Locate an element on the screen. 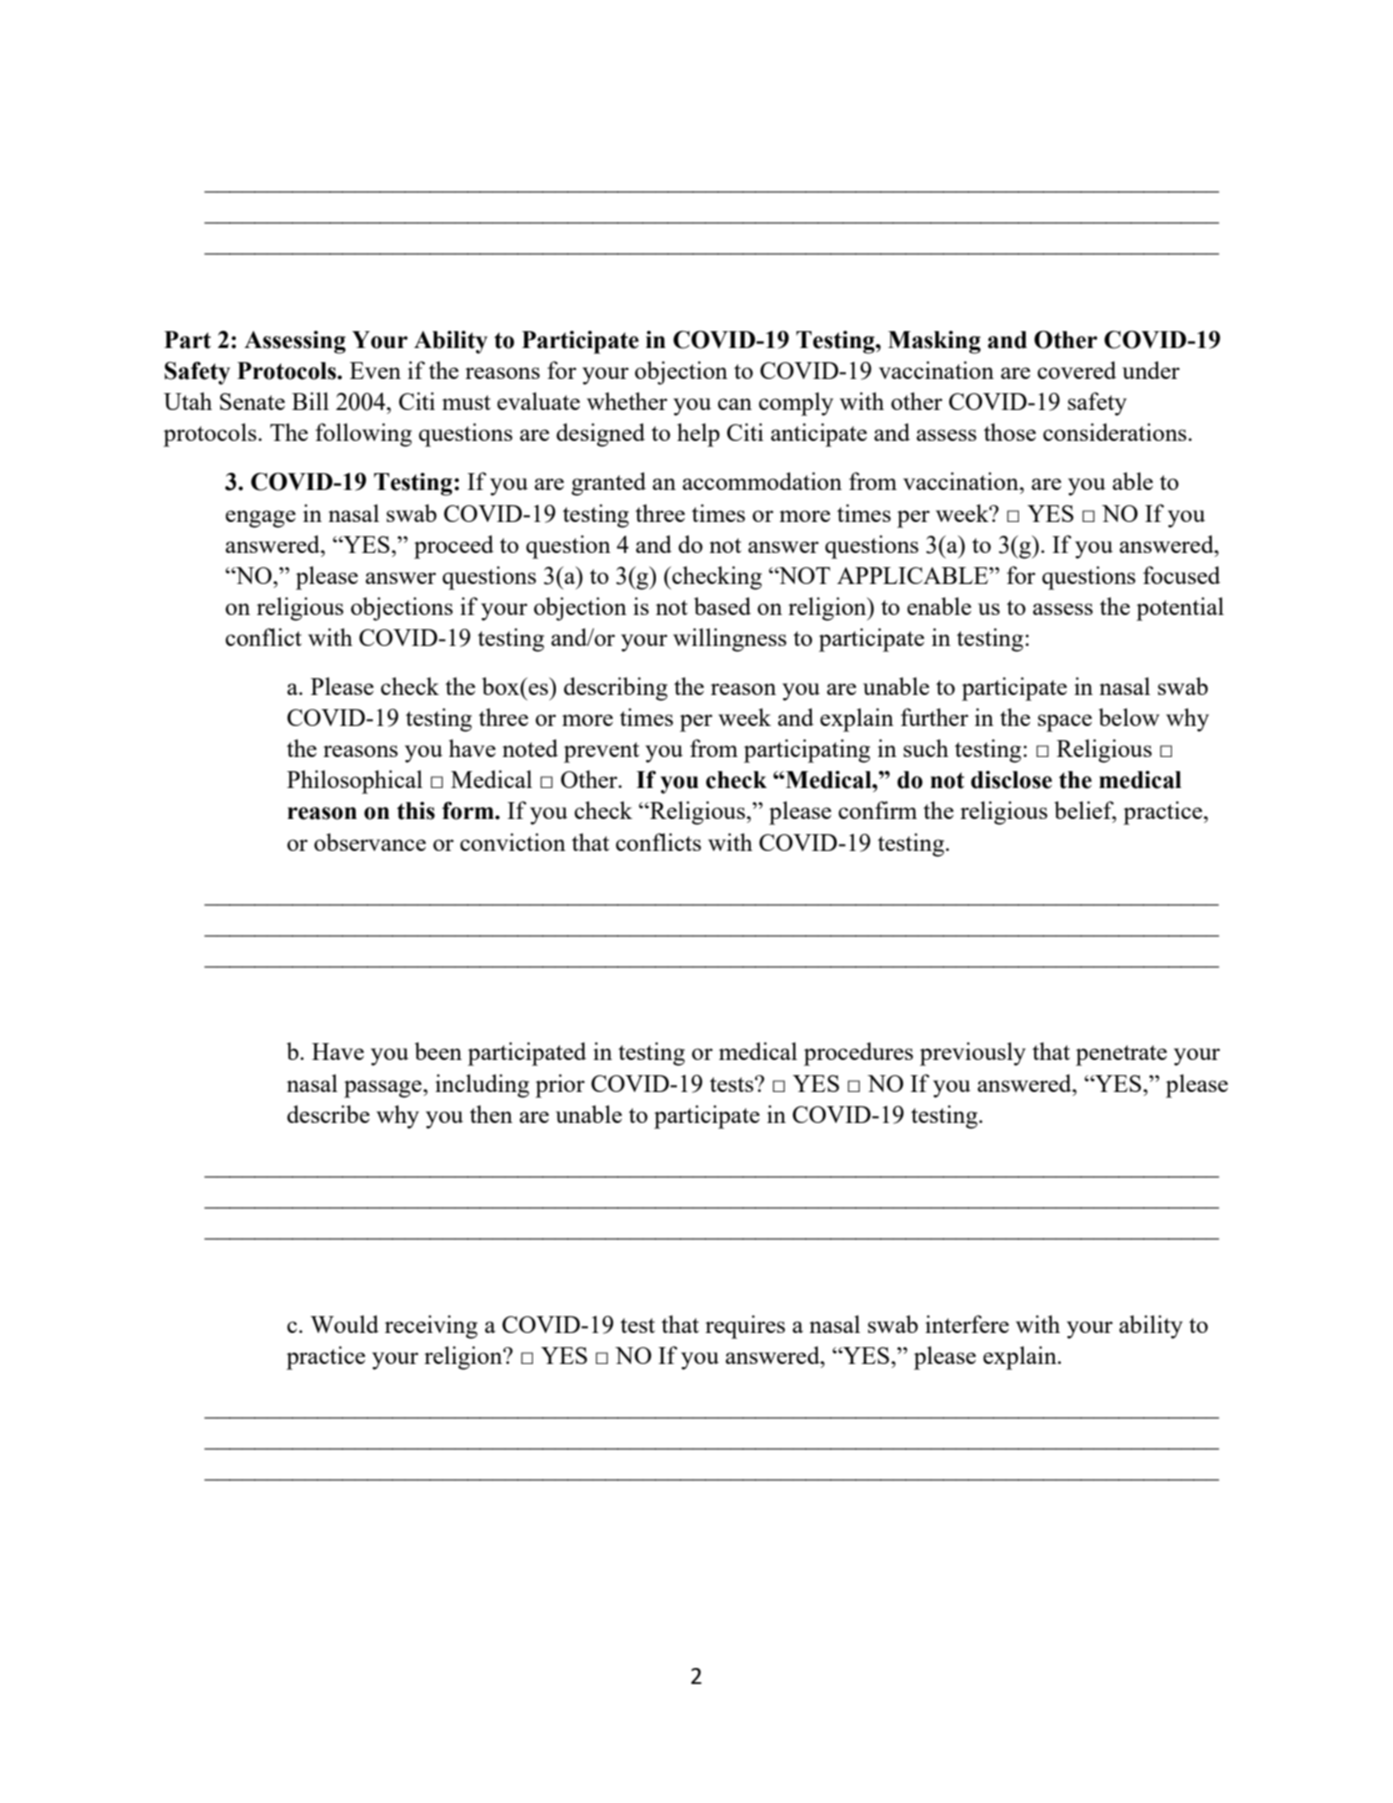 The image size is (1393, 1803). conviction is located at coordinates (513, 842).
